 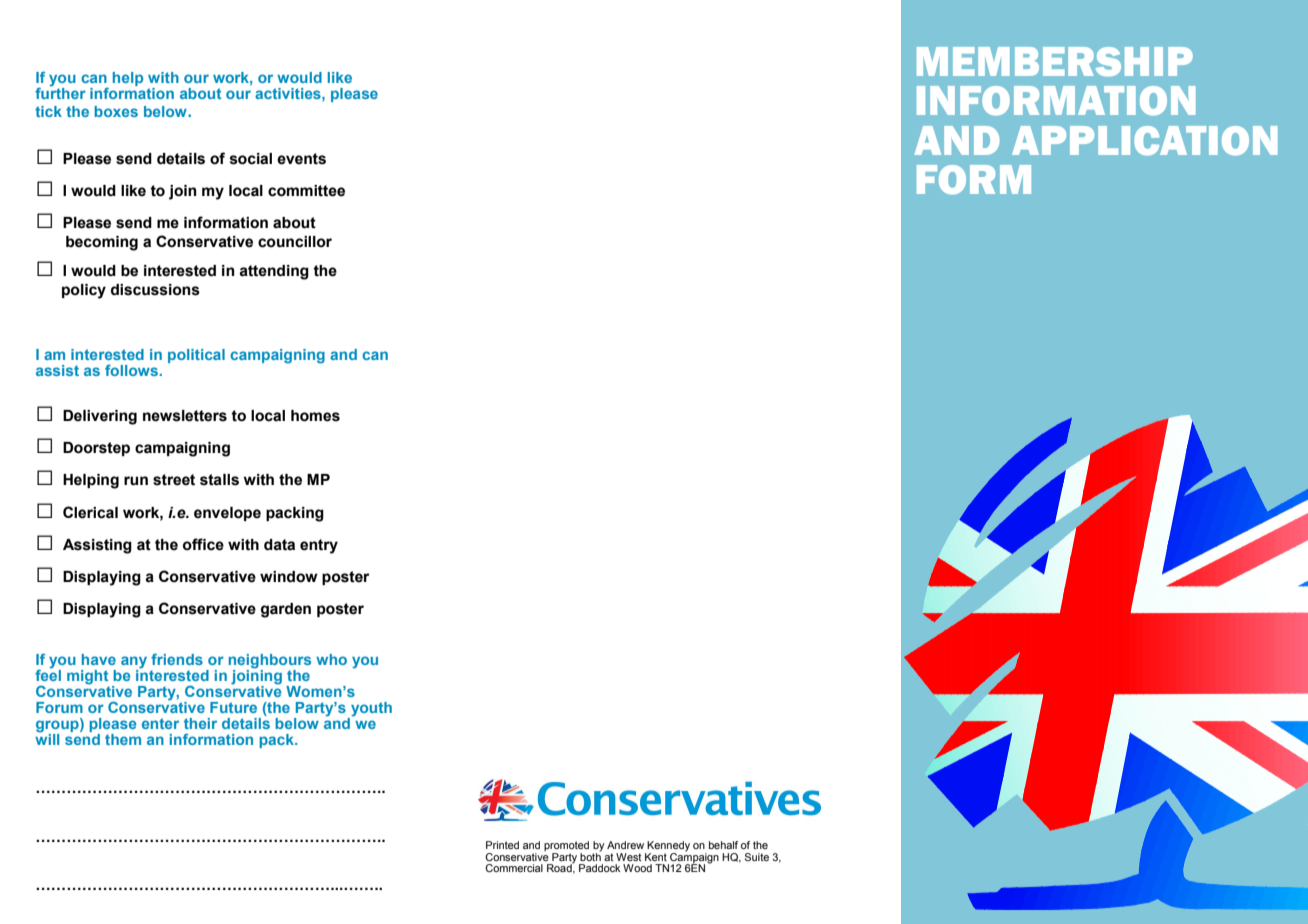 I want to click on political, so click(x=196, y=356).
